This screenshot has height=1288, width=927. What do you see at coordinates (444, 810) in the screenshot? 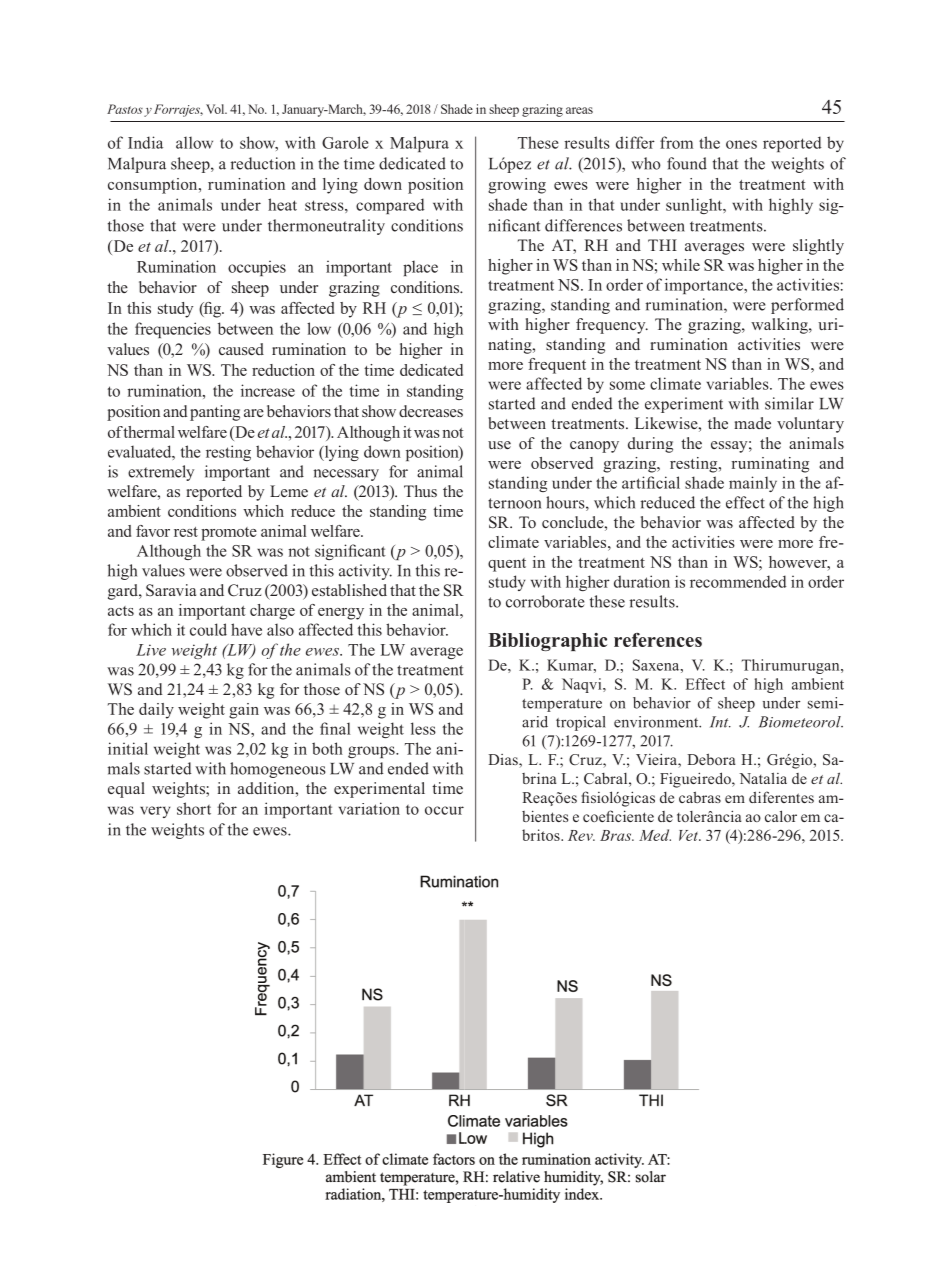
I see `occur` at bounding box center [444, 810].
